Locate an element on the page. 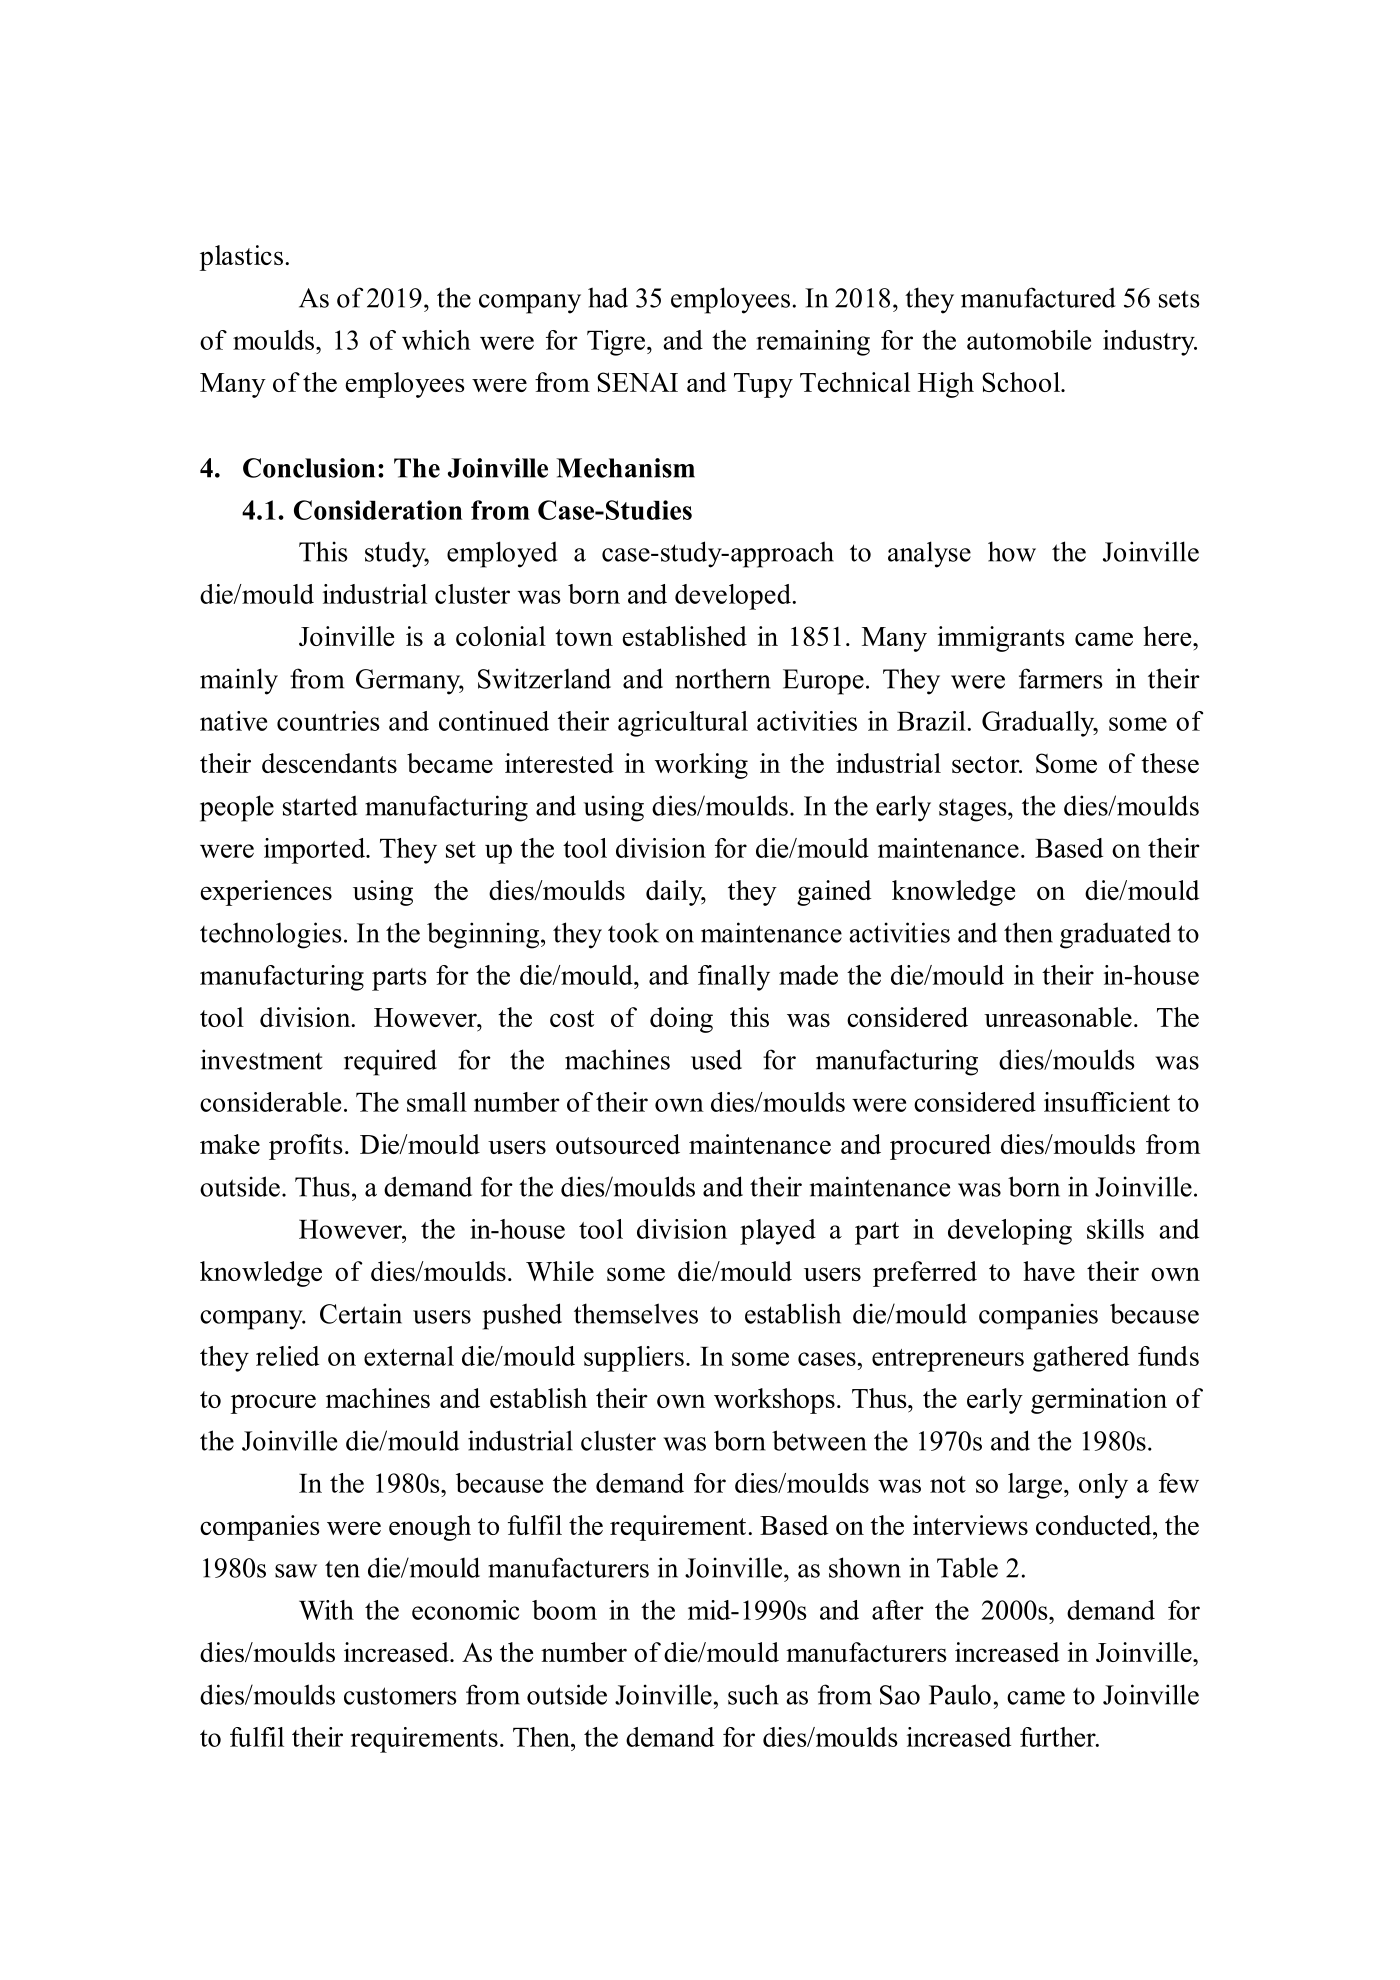 Image resolution: width=1400 pixels, height=1980 pixels. which is located at coordinates (436, 340).
